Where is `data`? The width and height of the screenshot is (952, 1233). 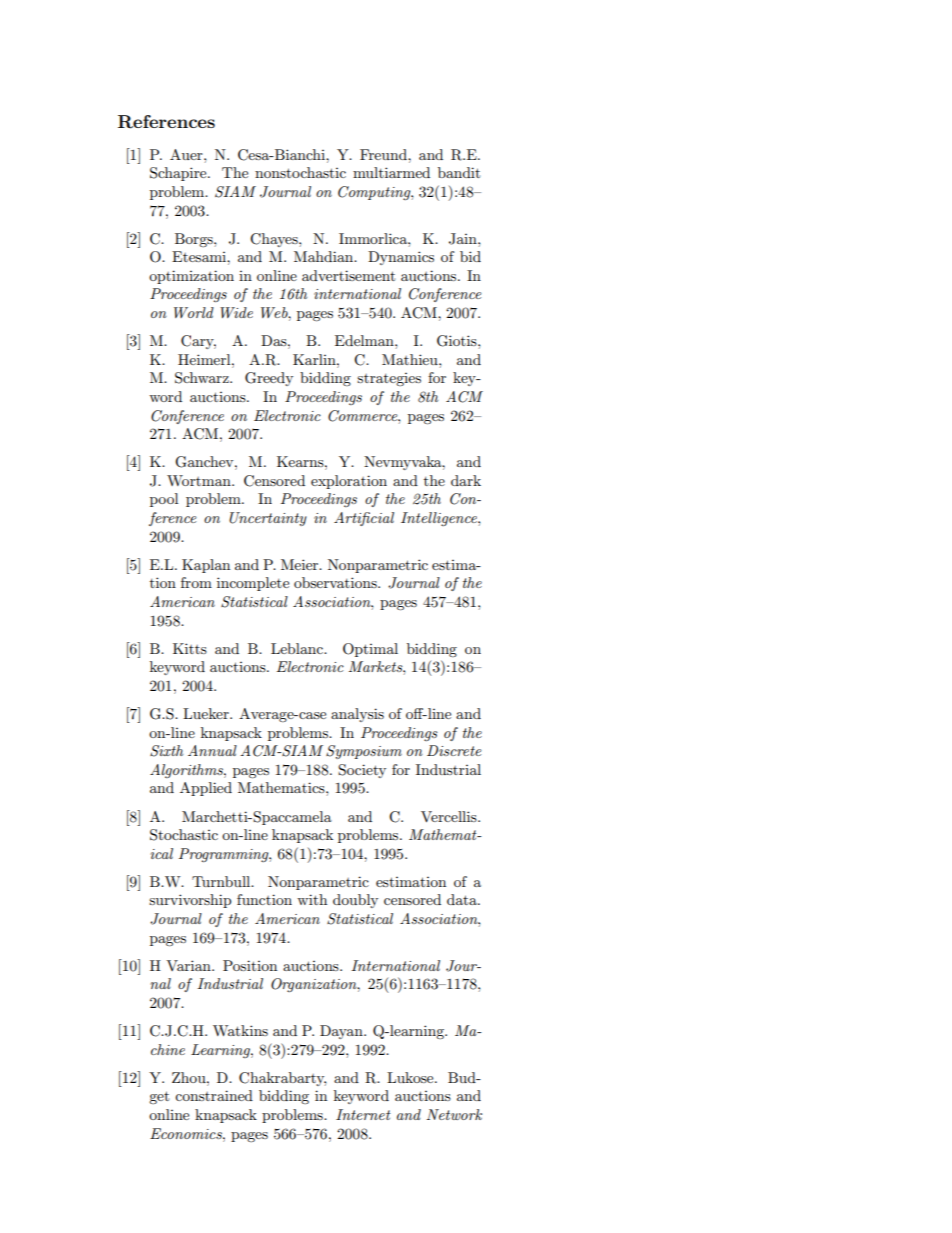
data is located at coordinates (463, 899).
